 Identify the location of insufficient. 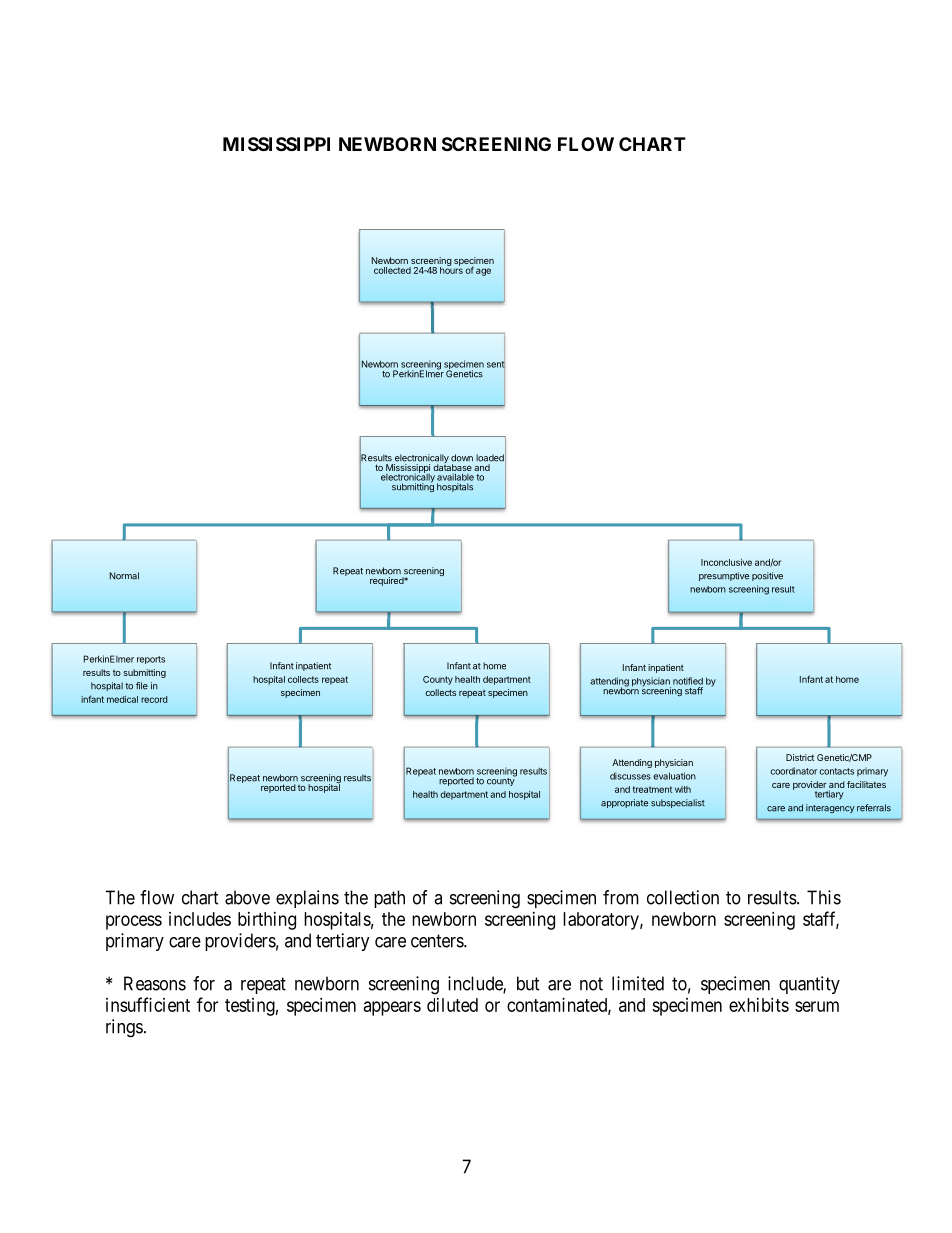
(148, 1004).
